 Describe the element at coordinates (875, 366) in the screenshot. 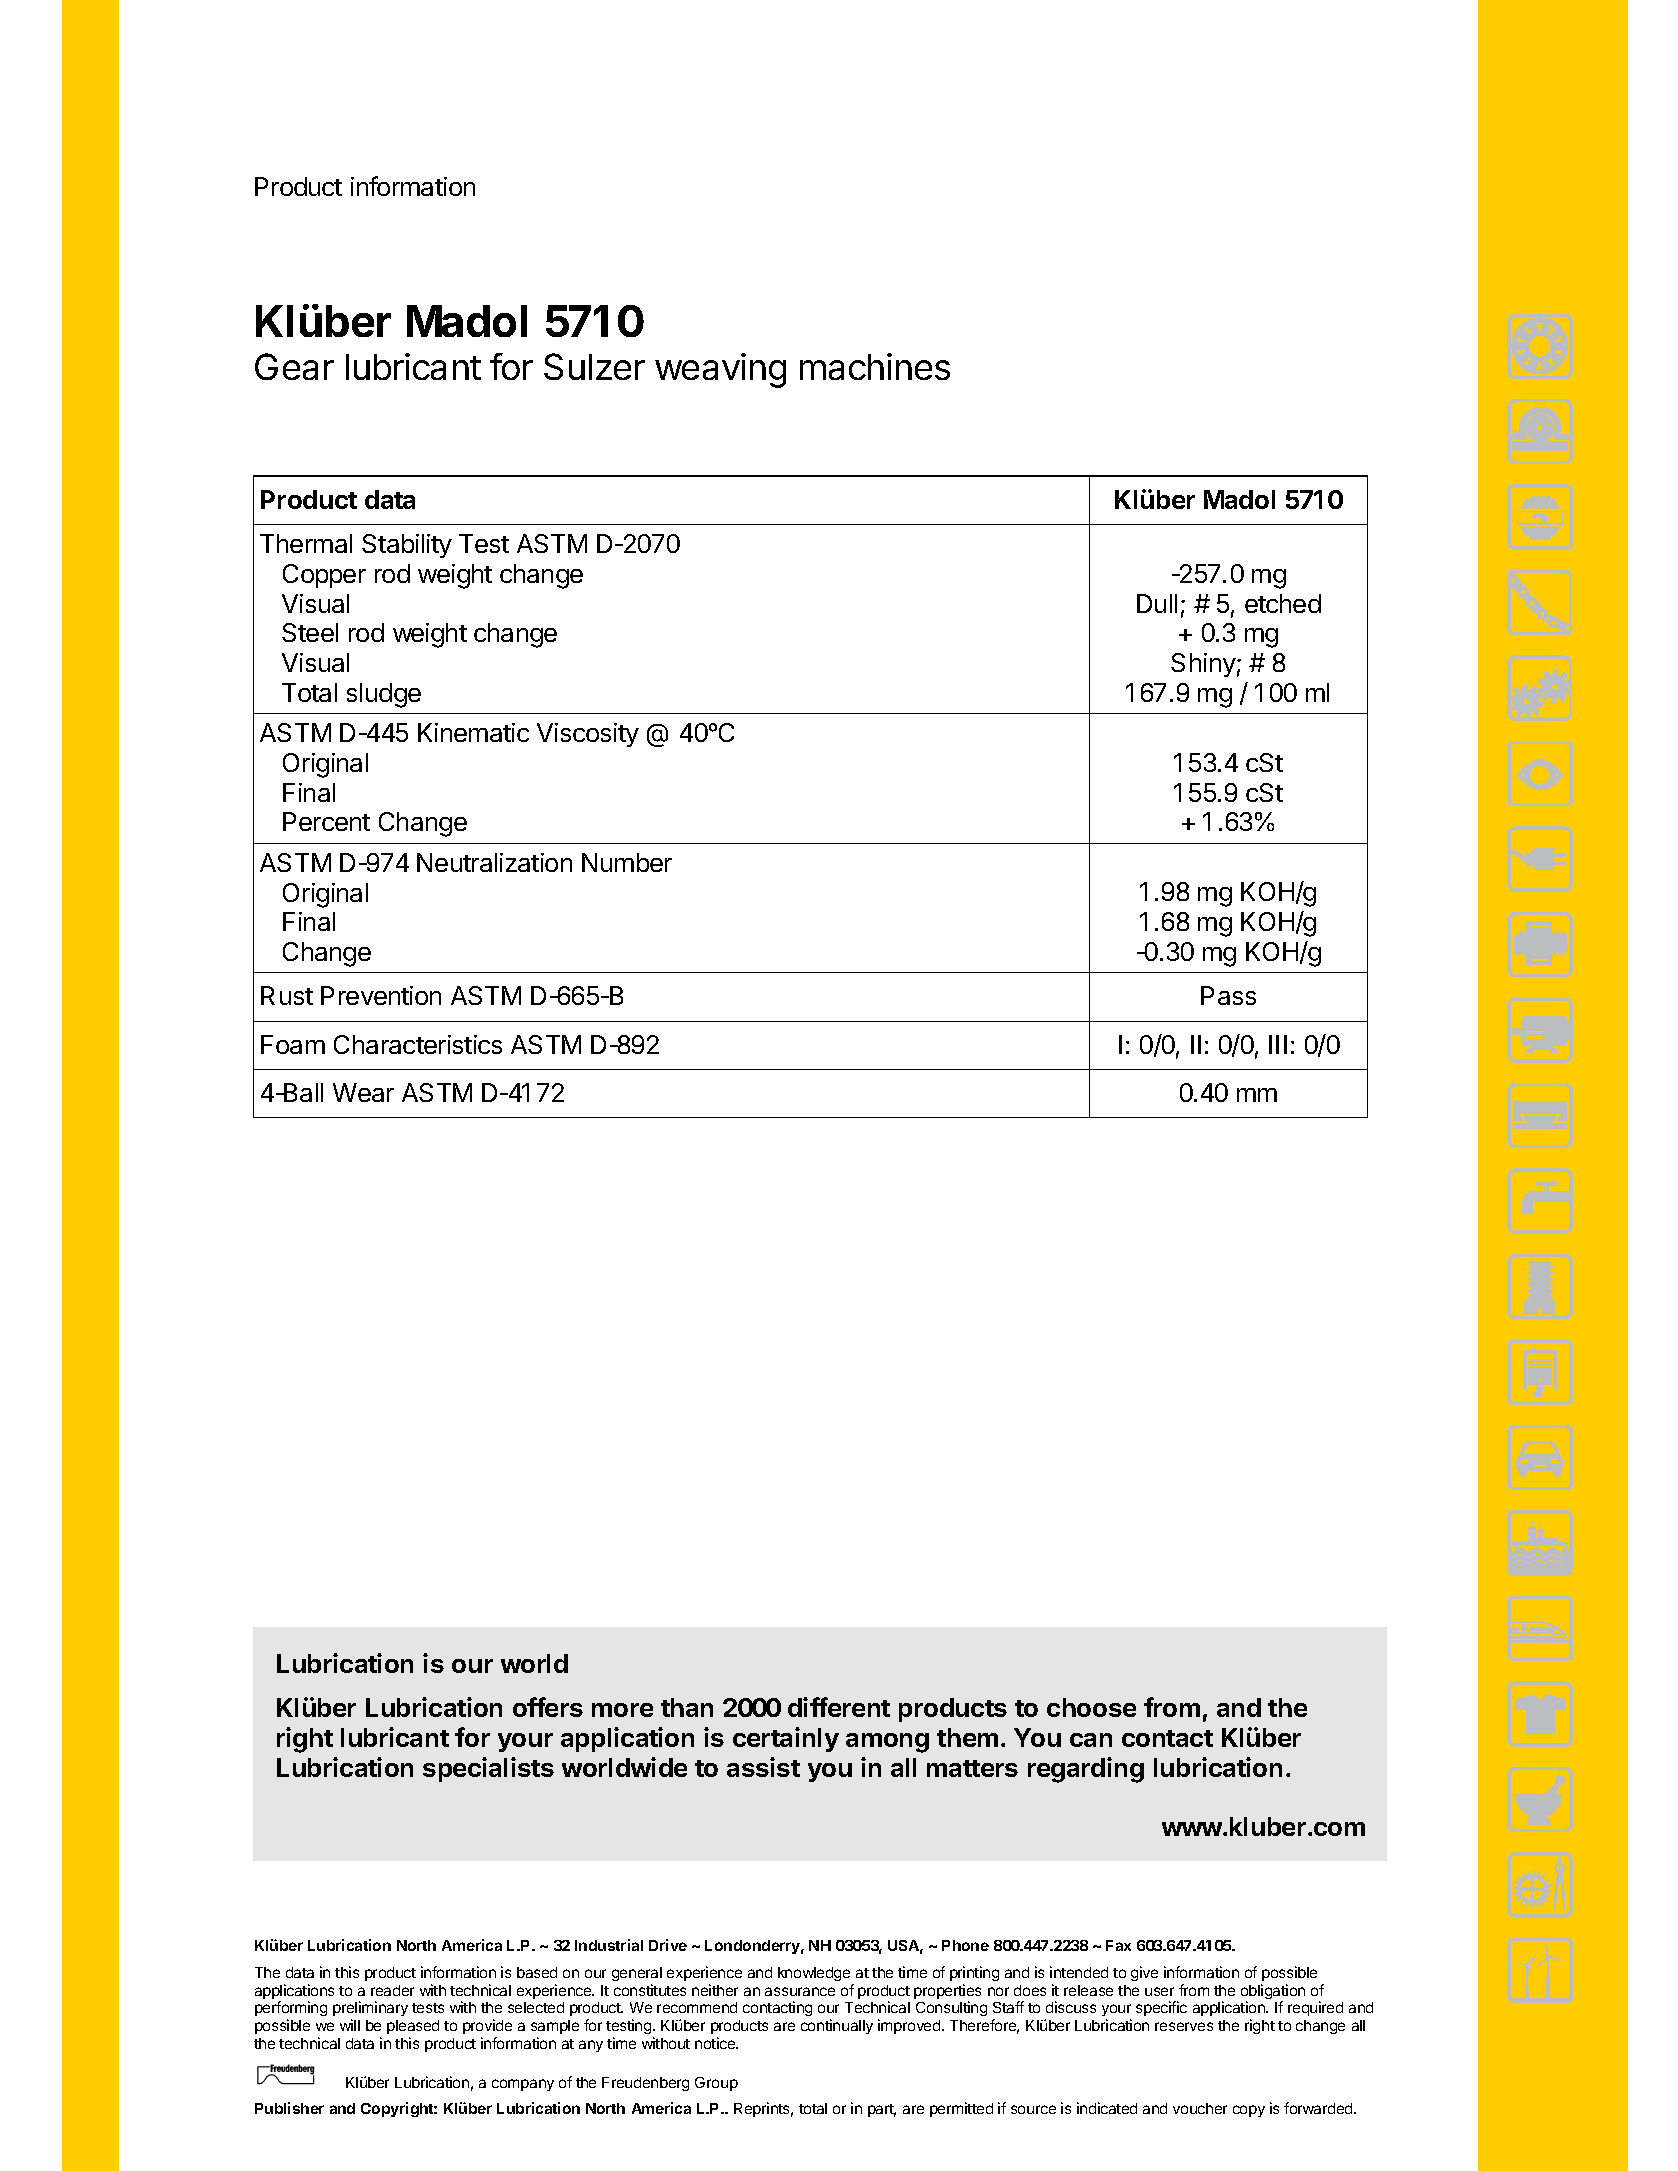

I see `machines` at that location.
